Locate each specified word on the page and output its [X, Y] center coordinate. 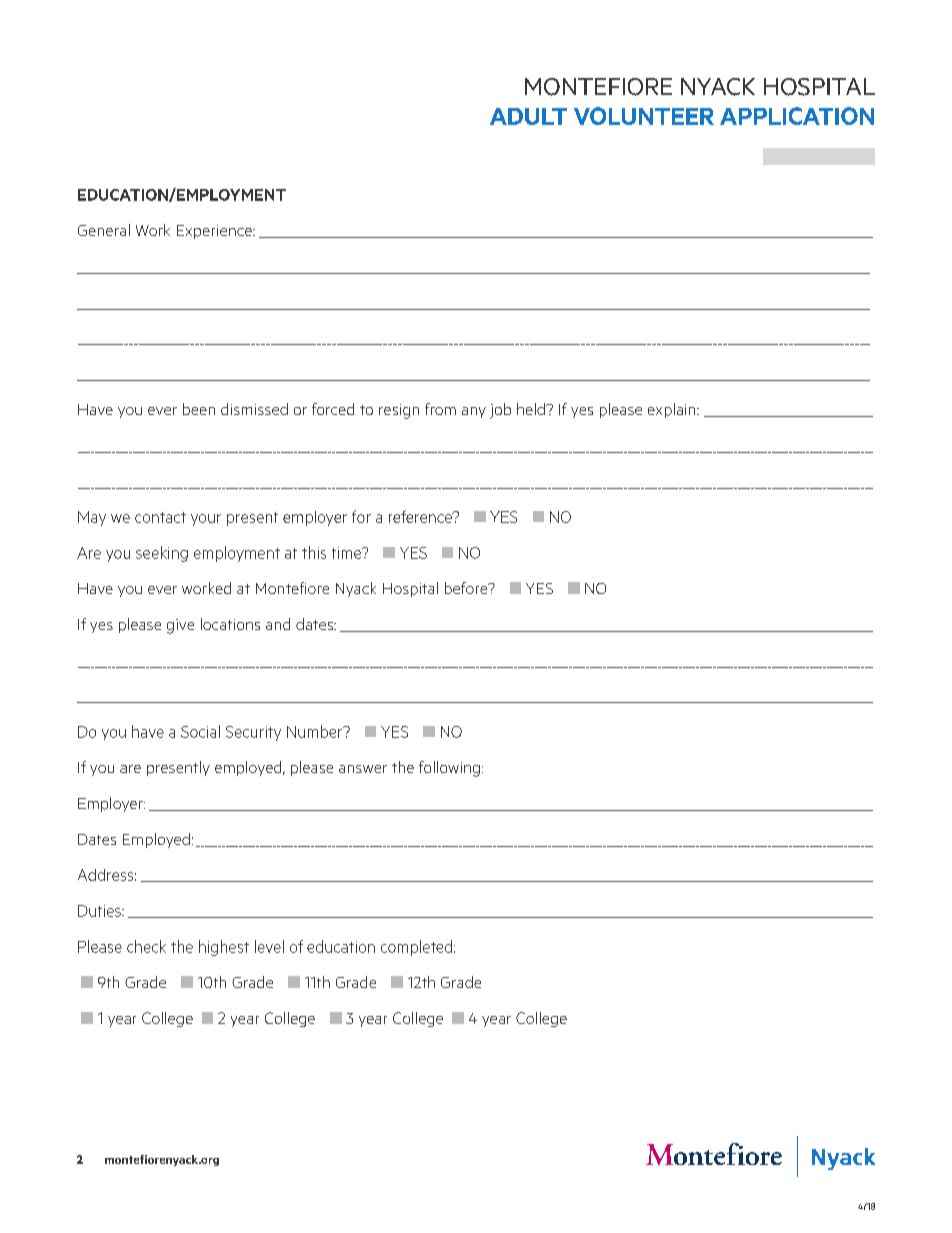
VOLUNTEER [644, 116]
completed [416, 948]
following [449, 769]
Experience [215, 232]
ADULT [528, 116]
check [146, 946]
